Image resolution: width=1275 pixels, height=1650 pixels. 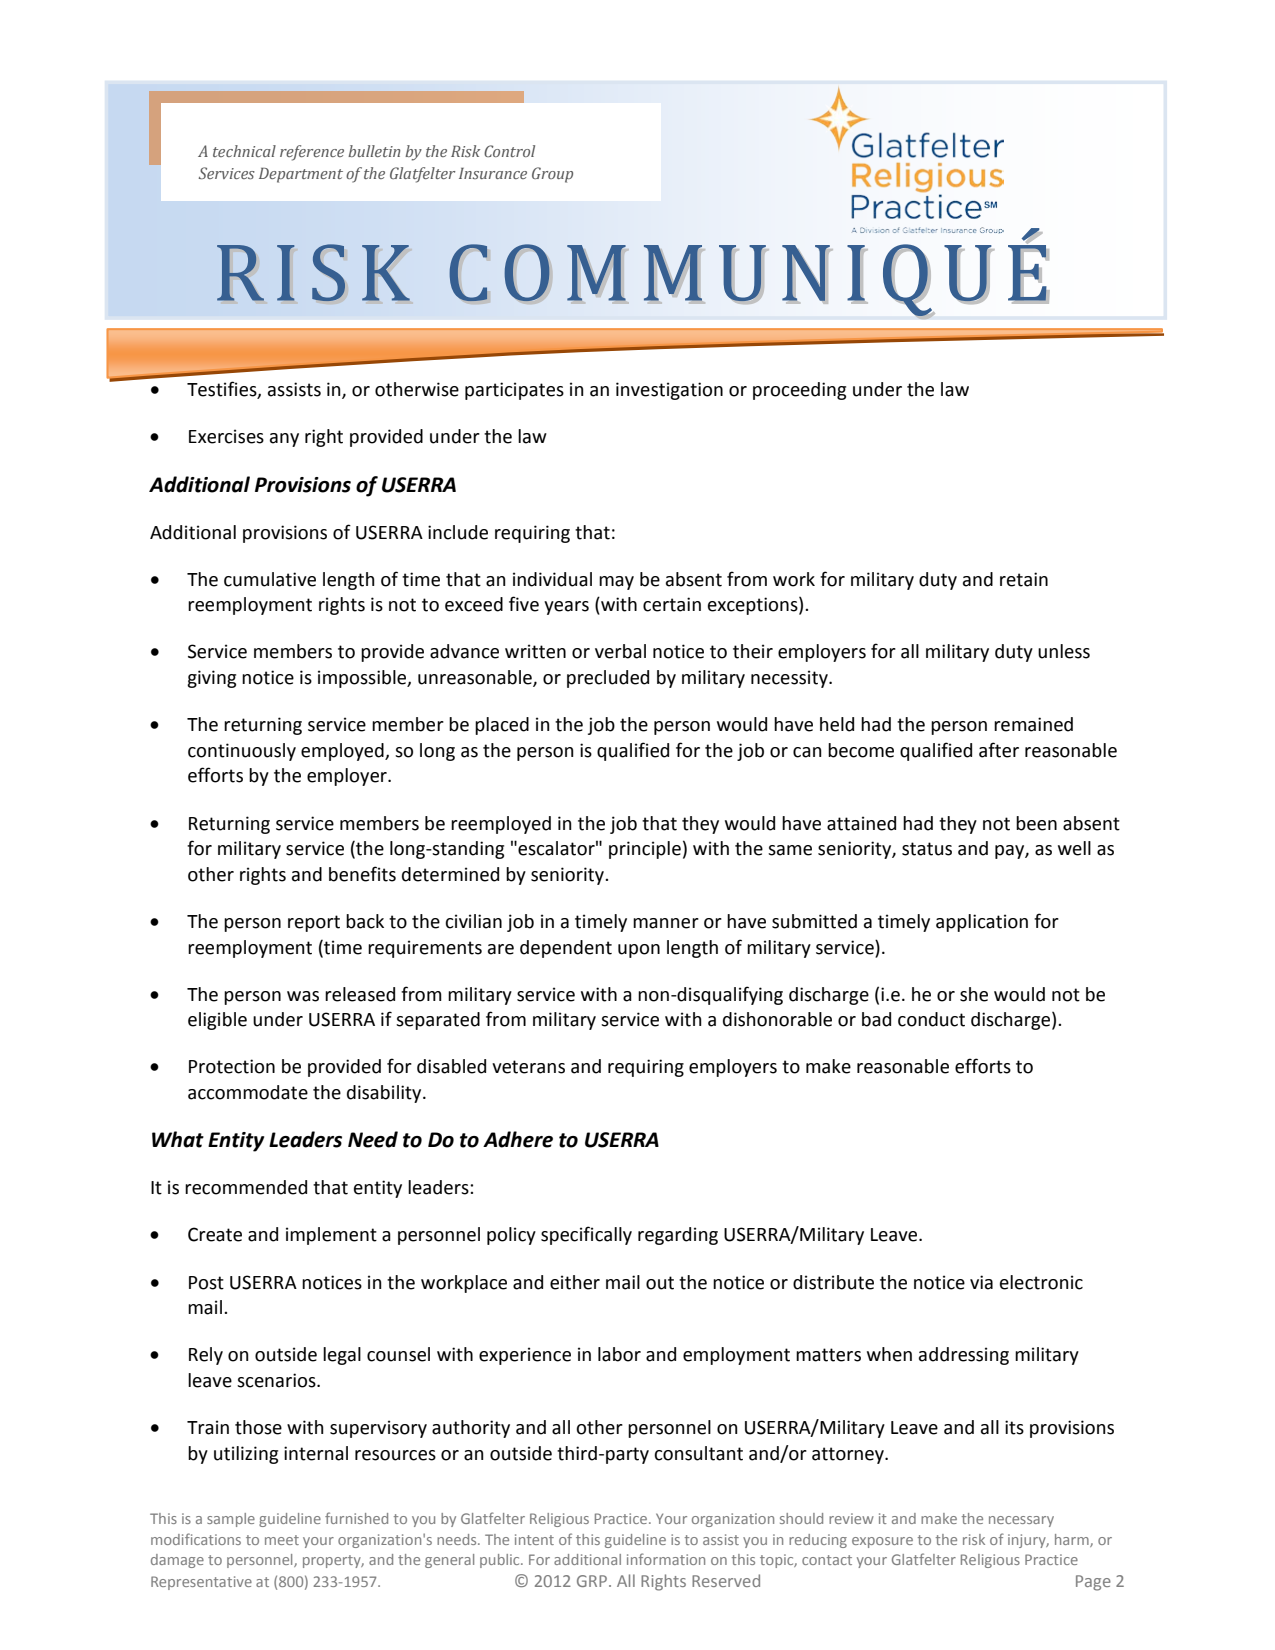 I want to click on may, so click(x=616, y=583).
